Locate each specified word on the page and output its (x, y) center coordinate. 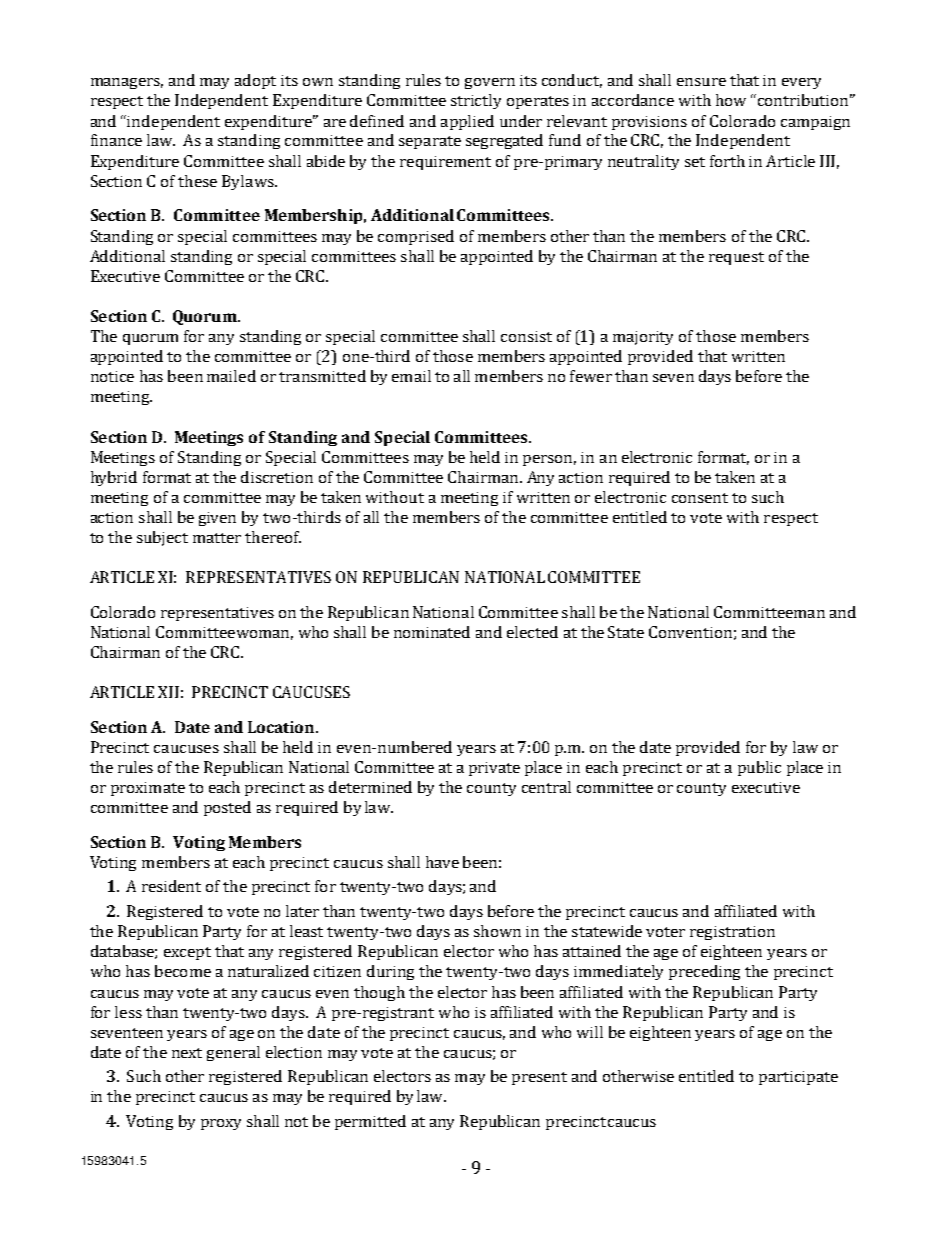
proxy (221, 1124)
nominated (432, 632)
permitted (370, 1122)
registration (732, 933)
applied (467, 122)
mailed (231, 376)
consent (700, 498)
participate (798, 1078)
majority (643, 338)
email (411, 376)
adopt (255, 81)
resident (171, 886)
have (442, 862)
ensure (701, 82)
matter (217, 538)
